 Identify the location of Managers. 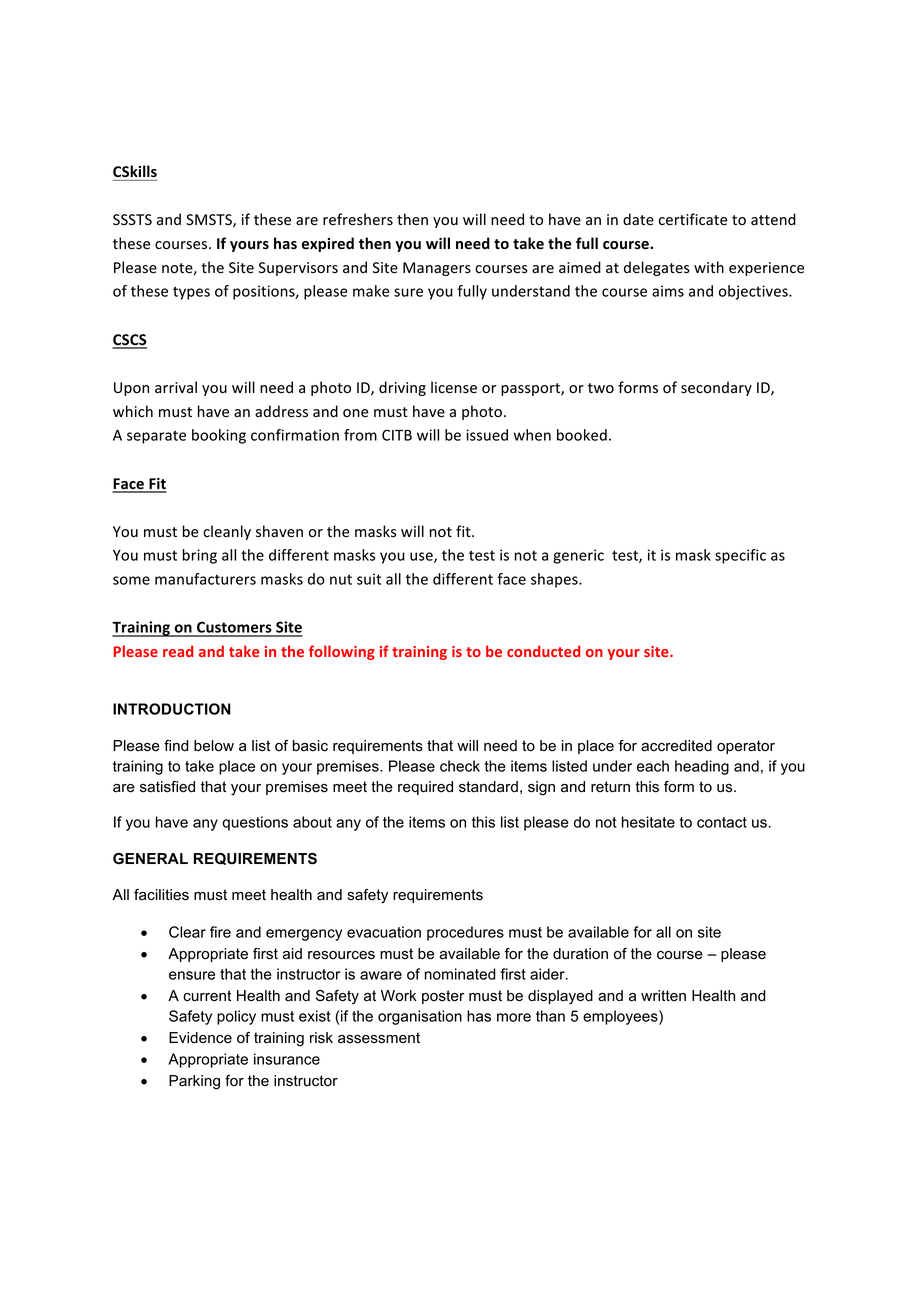
(437, 269).
